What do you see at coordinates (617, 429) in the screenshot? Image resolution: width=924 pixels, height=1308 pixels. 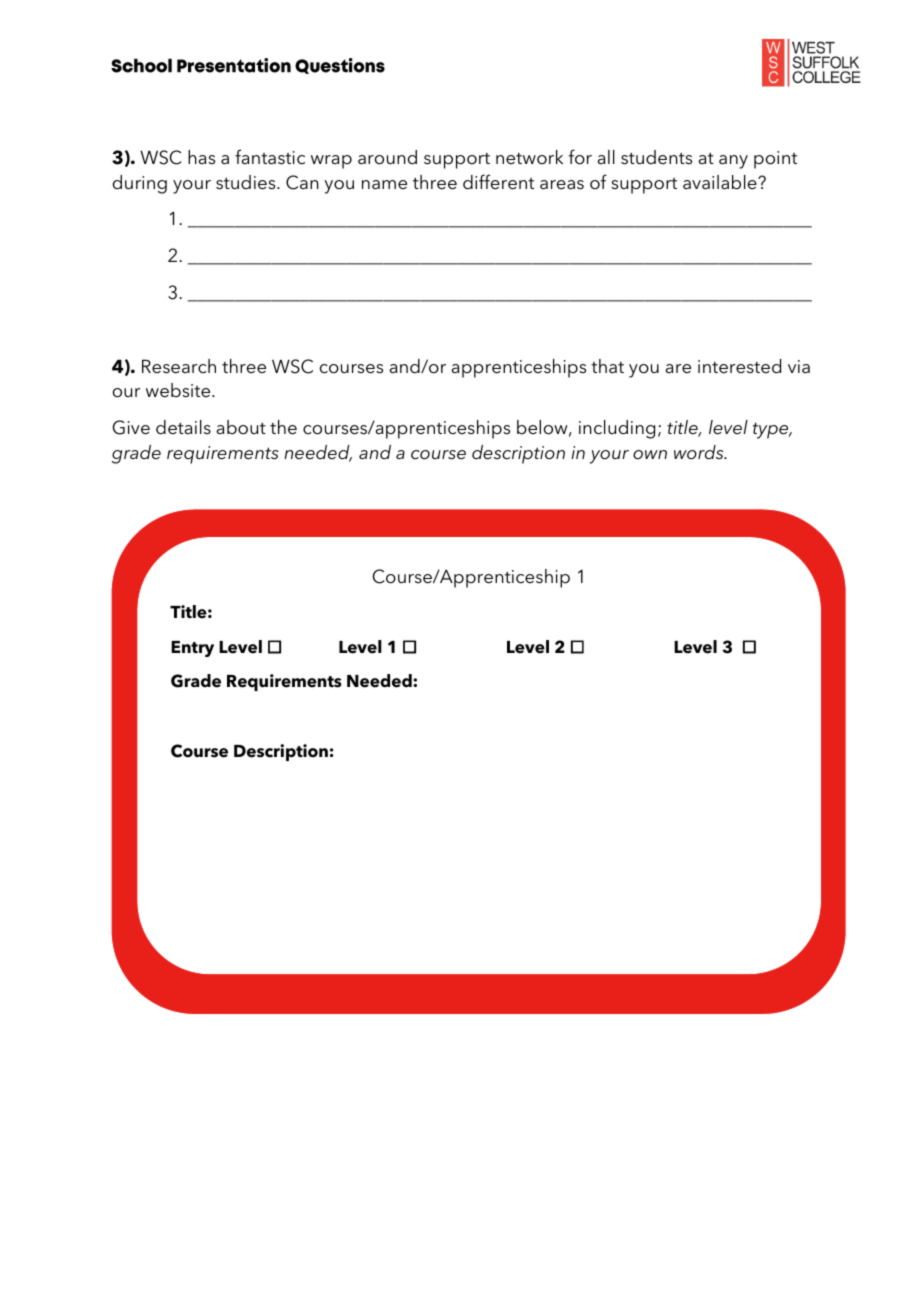 I see `including` at bounding box center [617, 429].
